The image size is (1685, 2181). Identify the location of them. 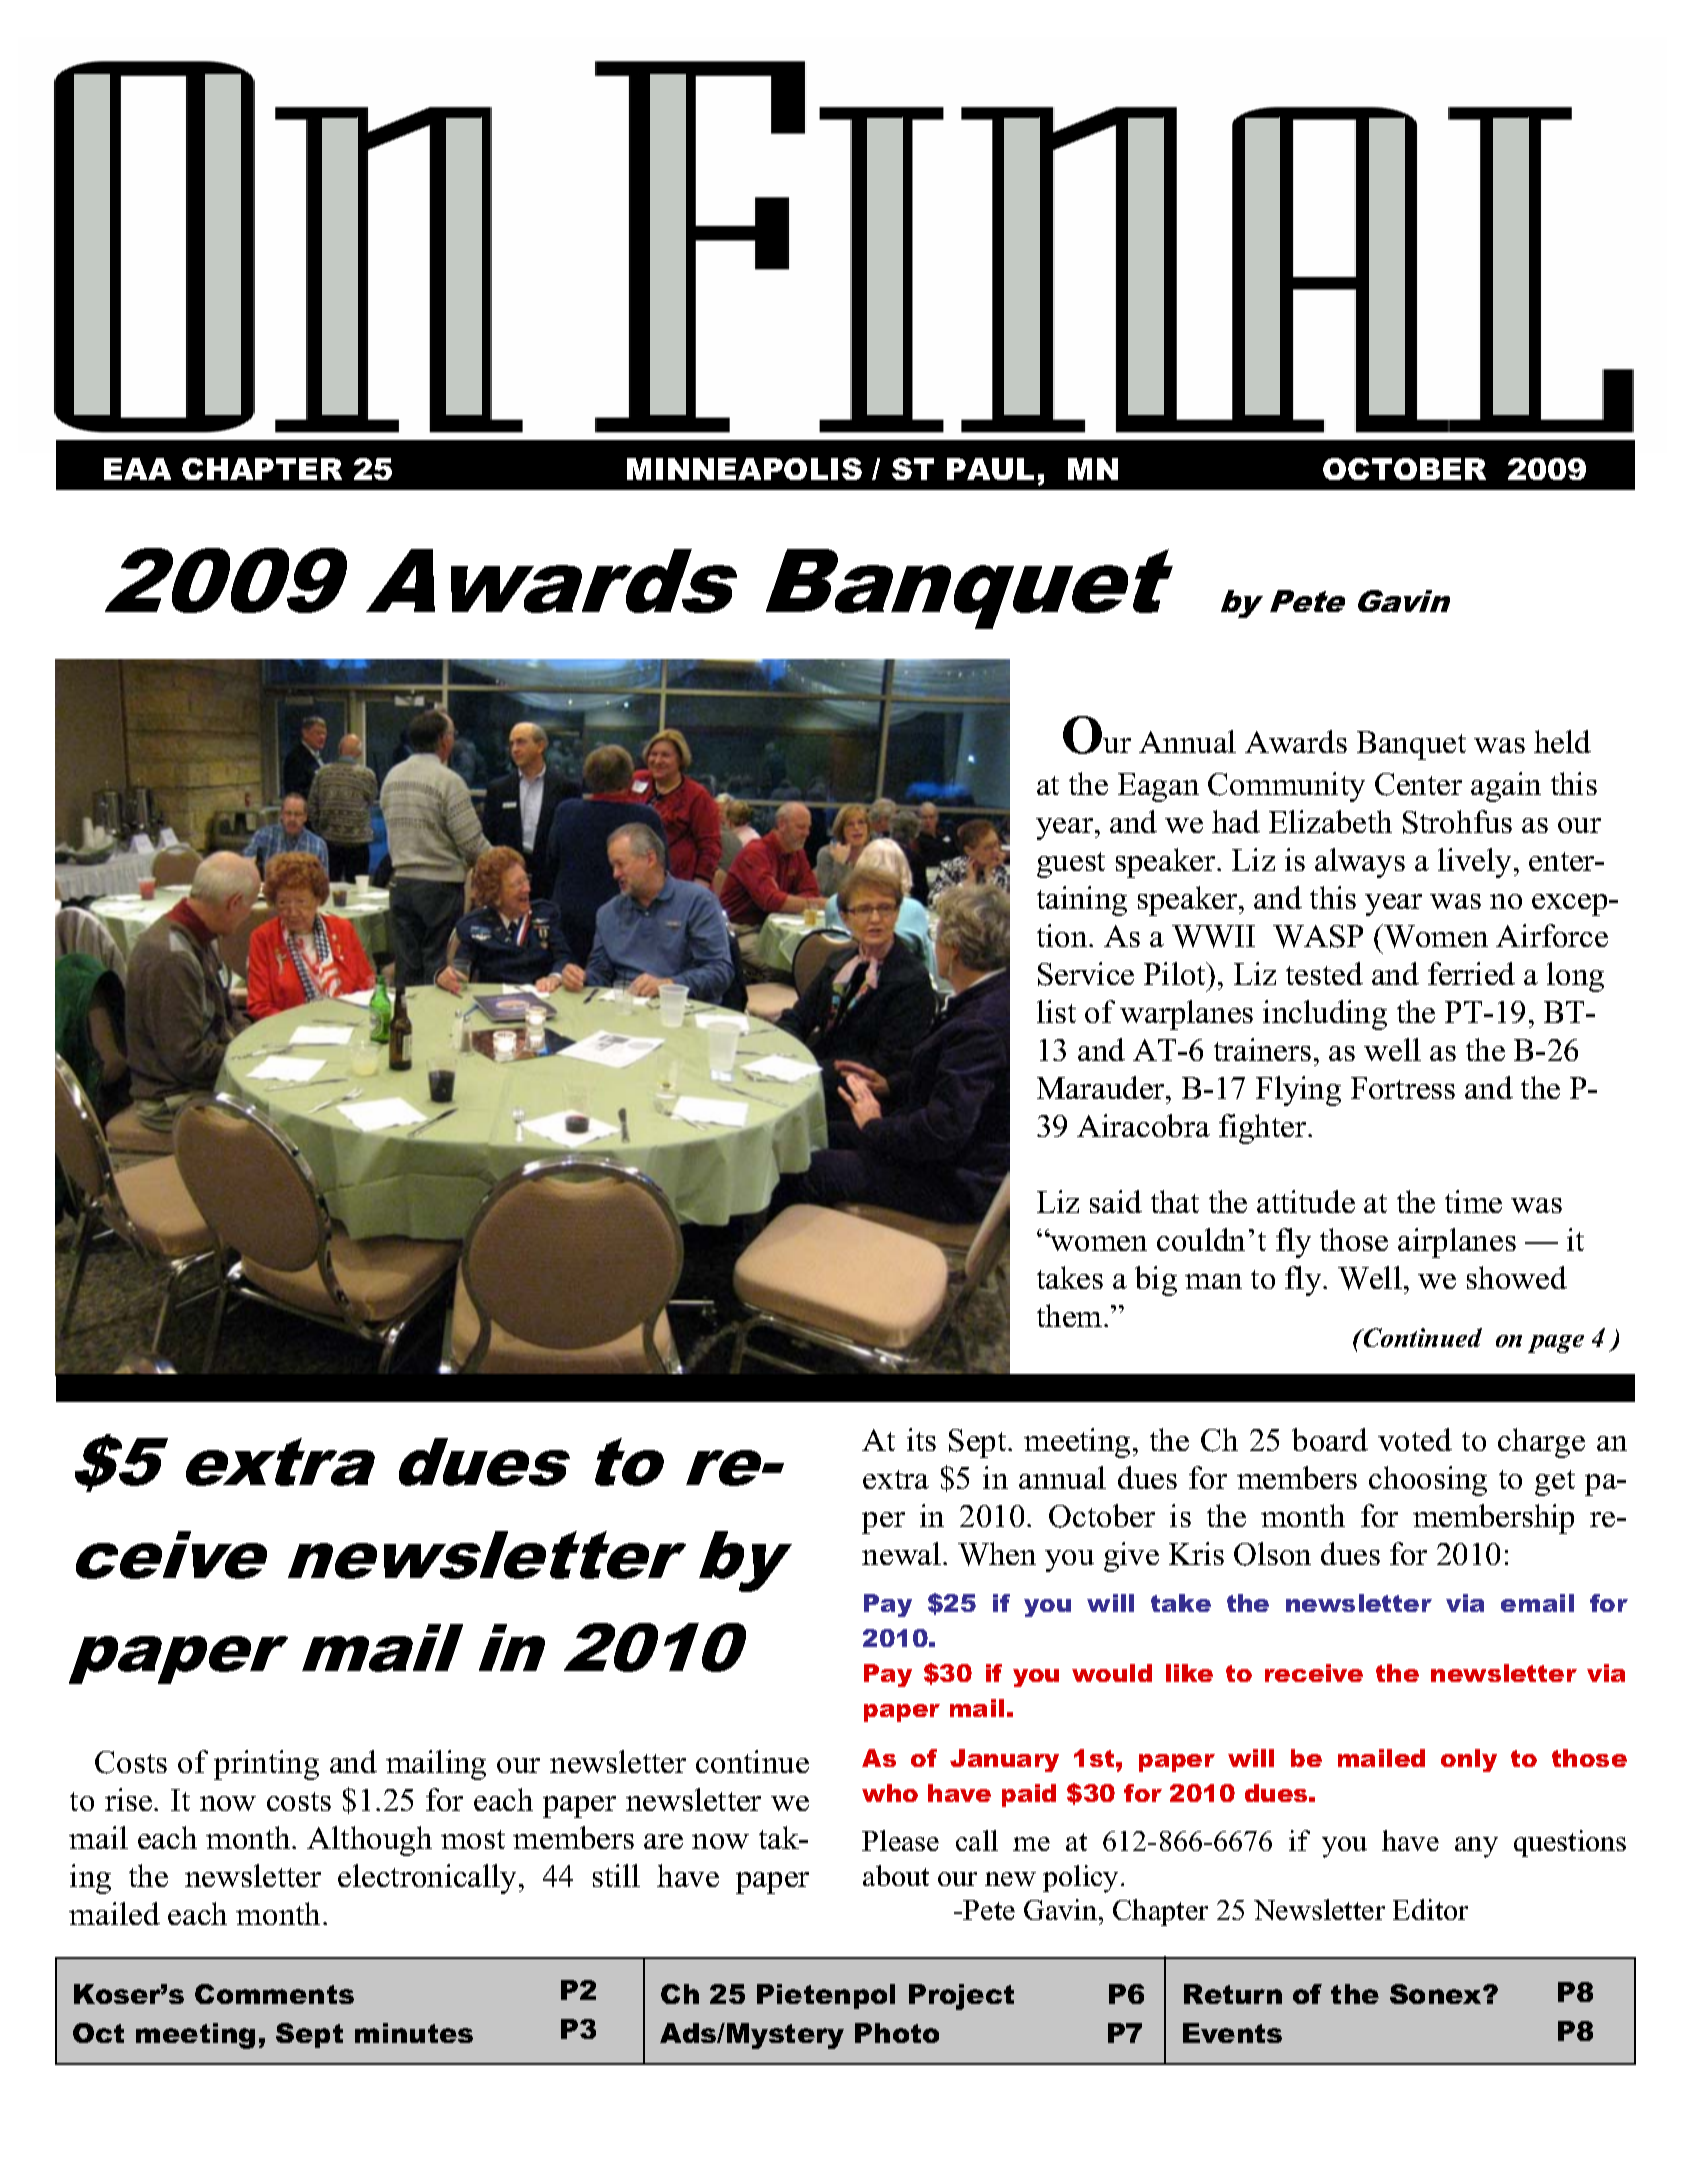
(1071, 1315).
